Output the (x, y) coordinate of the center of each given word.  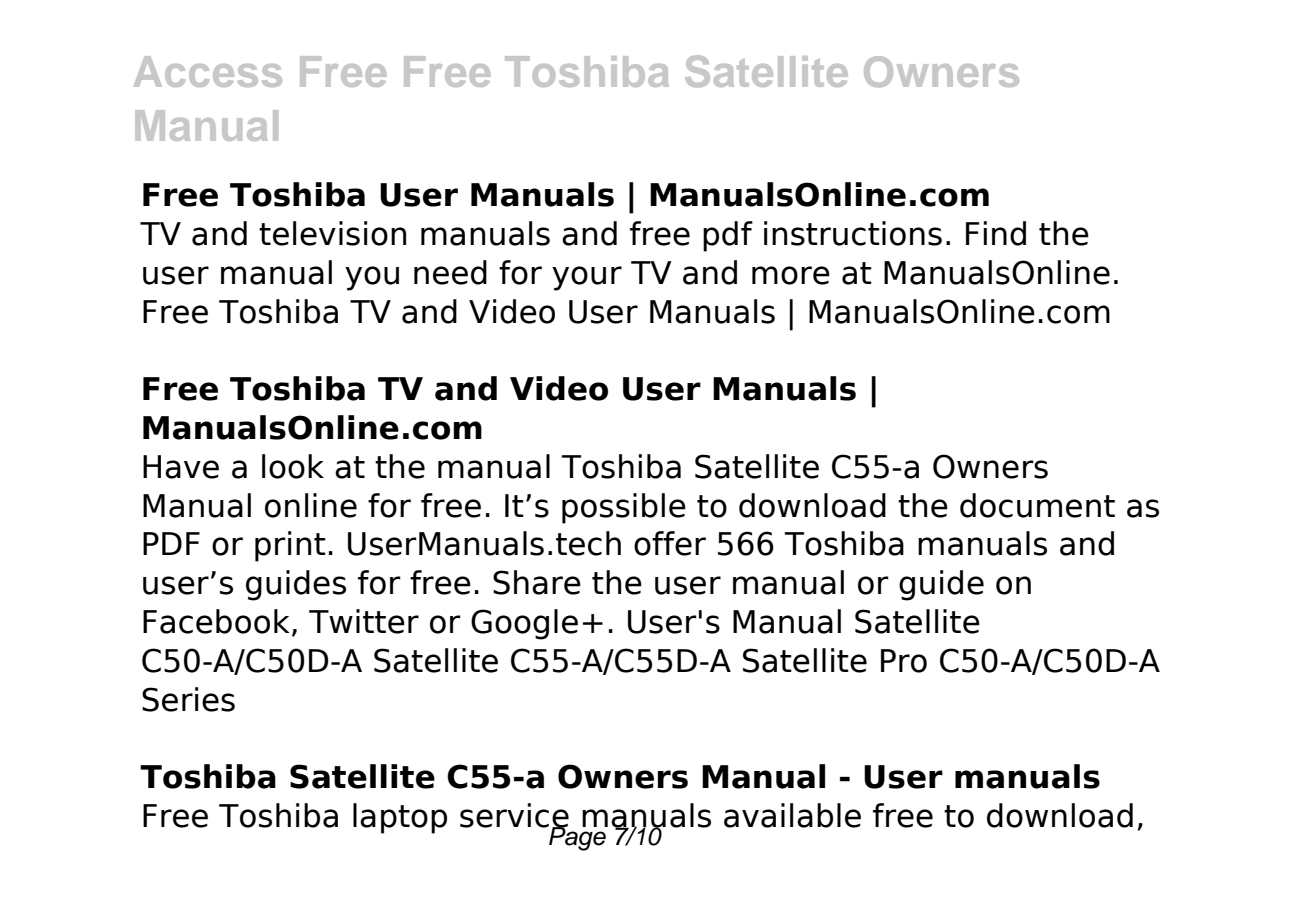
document (1037, 505)
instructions (853, 233)
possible (624, 508)
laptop (400, 818)
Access (208, 71)
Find (996, 233)
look (293, 466)
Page (577, 837)
